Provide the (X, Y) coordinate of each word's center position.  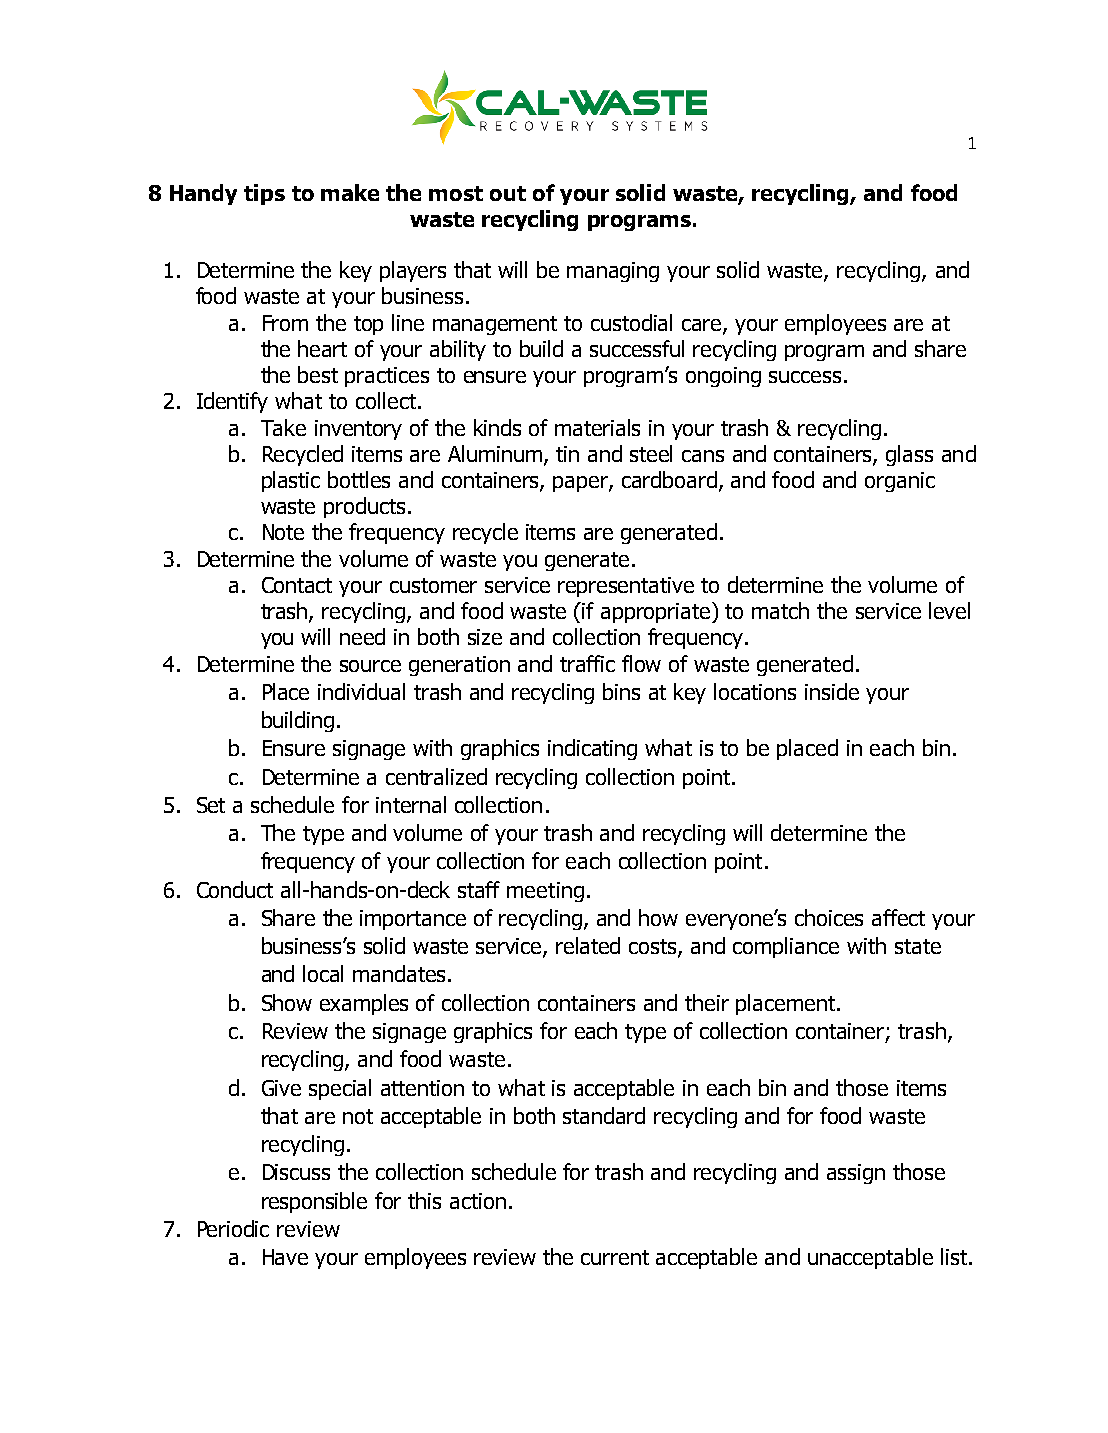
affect (898, 917)
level (949, 610)
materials (597, 427)
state (918, 946)
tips (264, 194)
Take (283, 427)
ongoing (723, 377)
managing (613, 272)
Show (287, 1002)
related (588, 945)
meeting (545, 892)
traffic (587, 663)
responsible (314, 1202)
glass (909, 455)
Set (211, 805)
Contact (297, 585)
